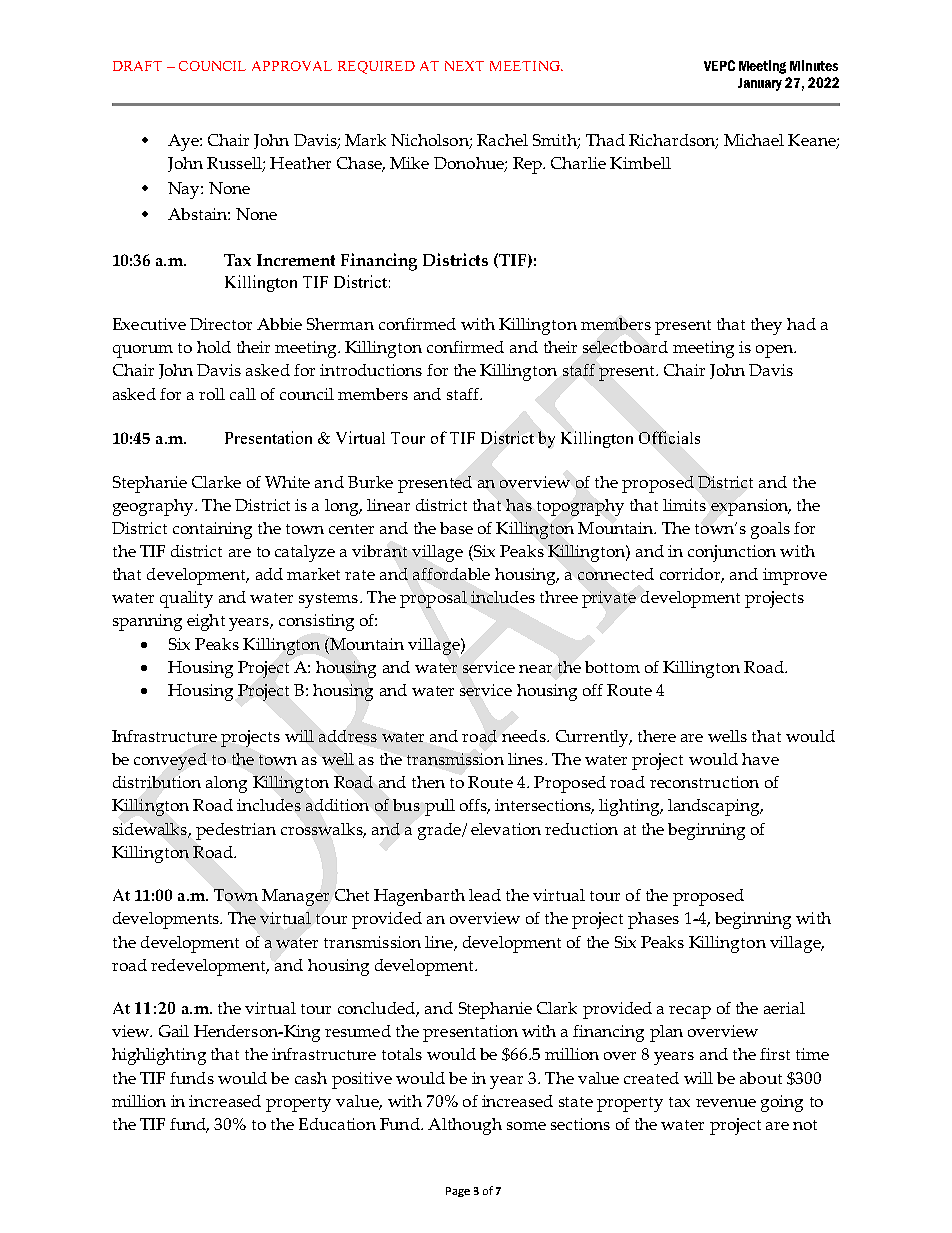  Describe the element at coordinates (371, 370) in the document. I see `introductions` at that location.
